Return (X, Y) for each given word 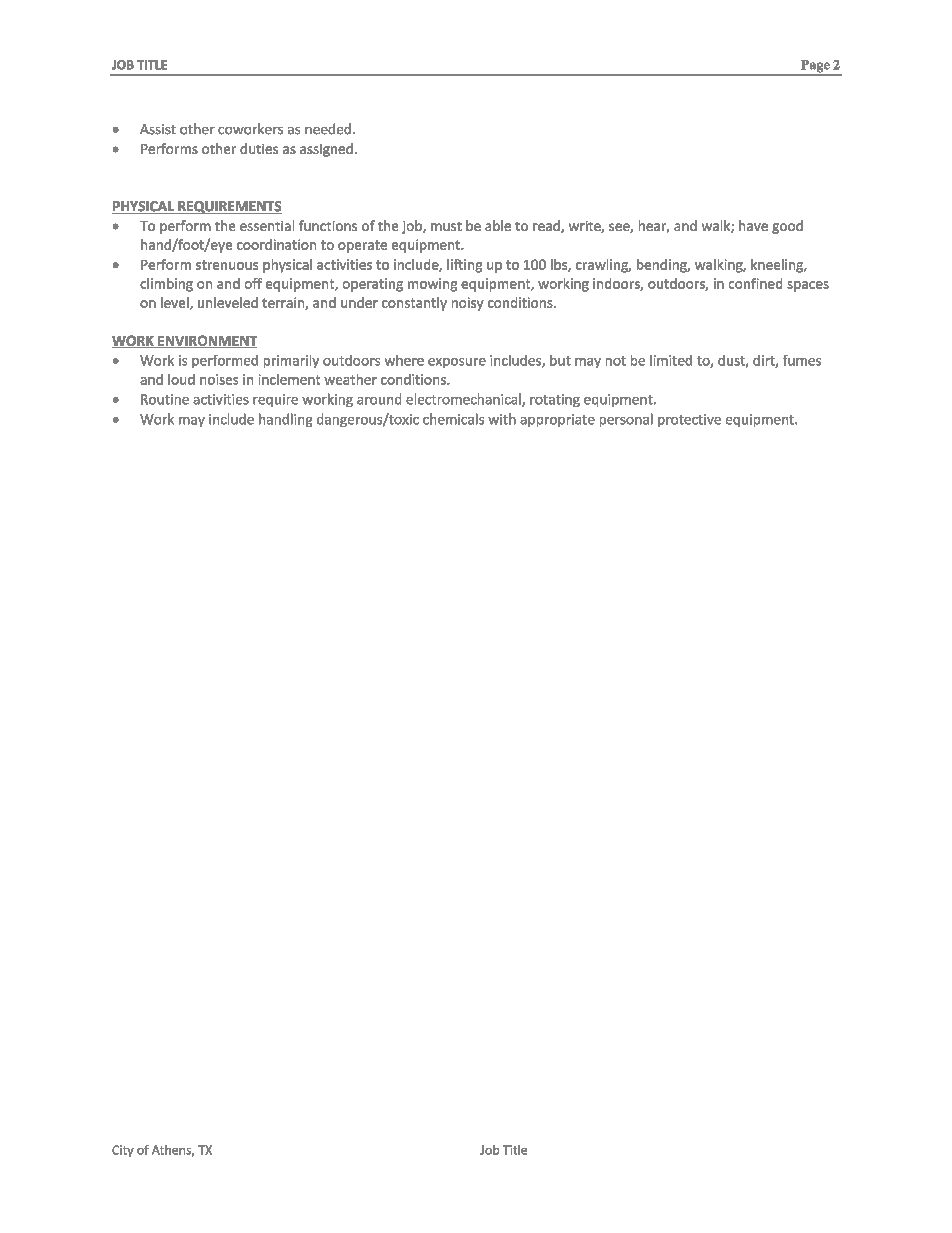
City (123, 1151)
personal (626, 420)
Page (815, 67)
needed (328, 129)
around (379, 399)
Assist (158, 129)
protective (689, 420)
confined (755, 283)
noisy (468, 304)
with (502, 419)
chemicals (453, 419)
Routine (165, 399)
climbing (166, 285)
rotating (555, 400)
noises (219, 379)
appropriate (557, 420)
